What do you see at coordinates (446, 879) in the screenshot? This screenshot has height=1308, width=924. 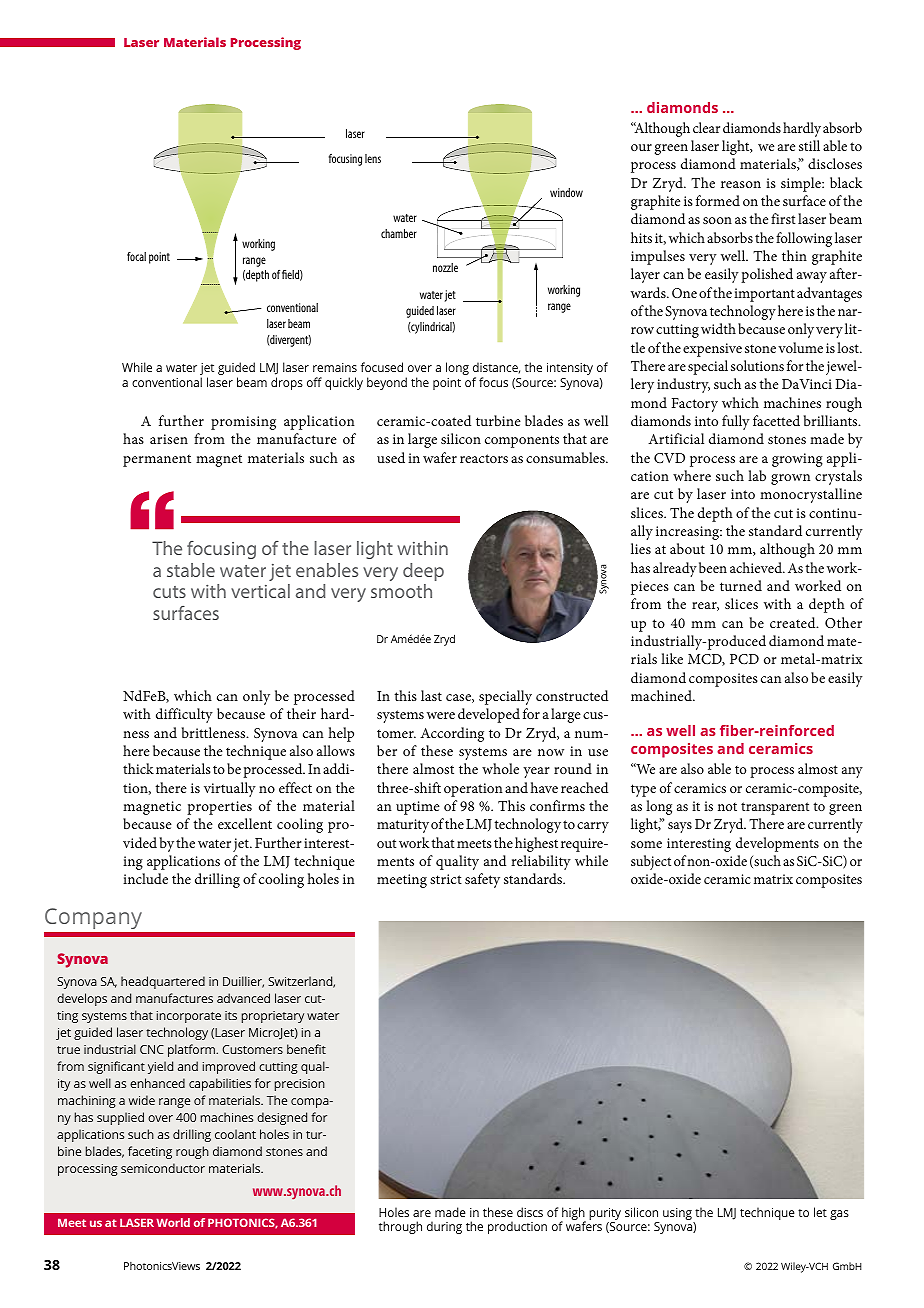 I see `strict` at bounding box center [446, 879].
